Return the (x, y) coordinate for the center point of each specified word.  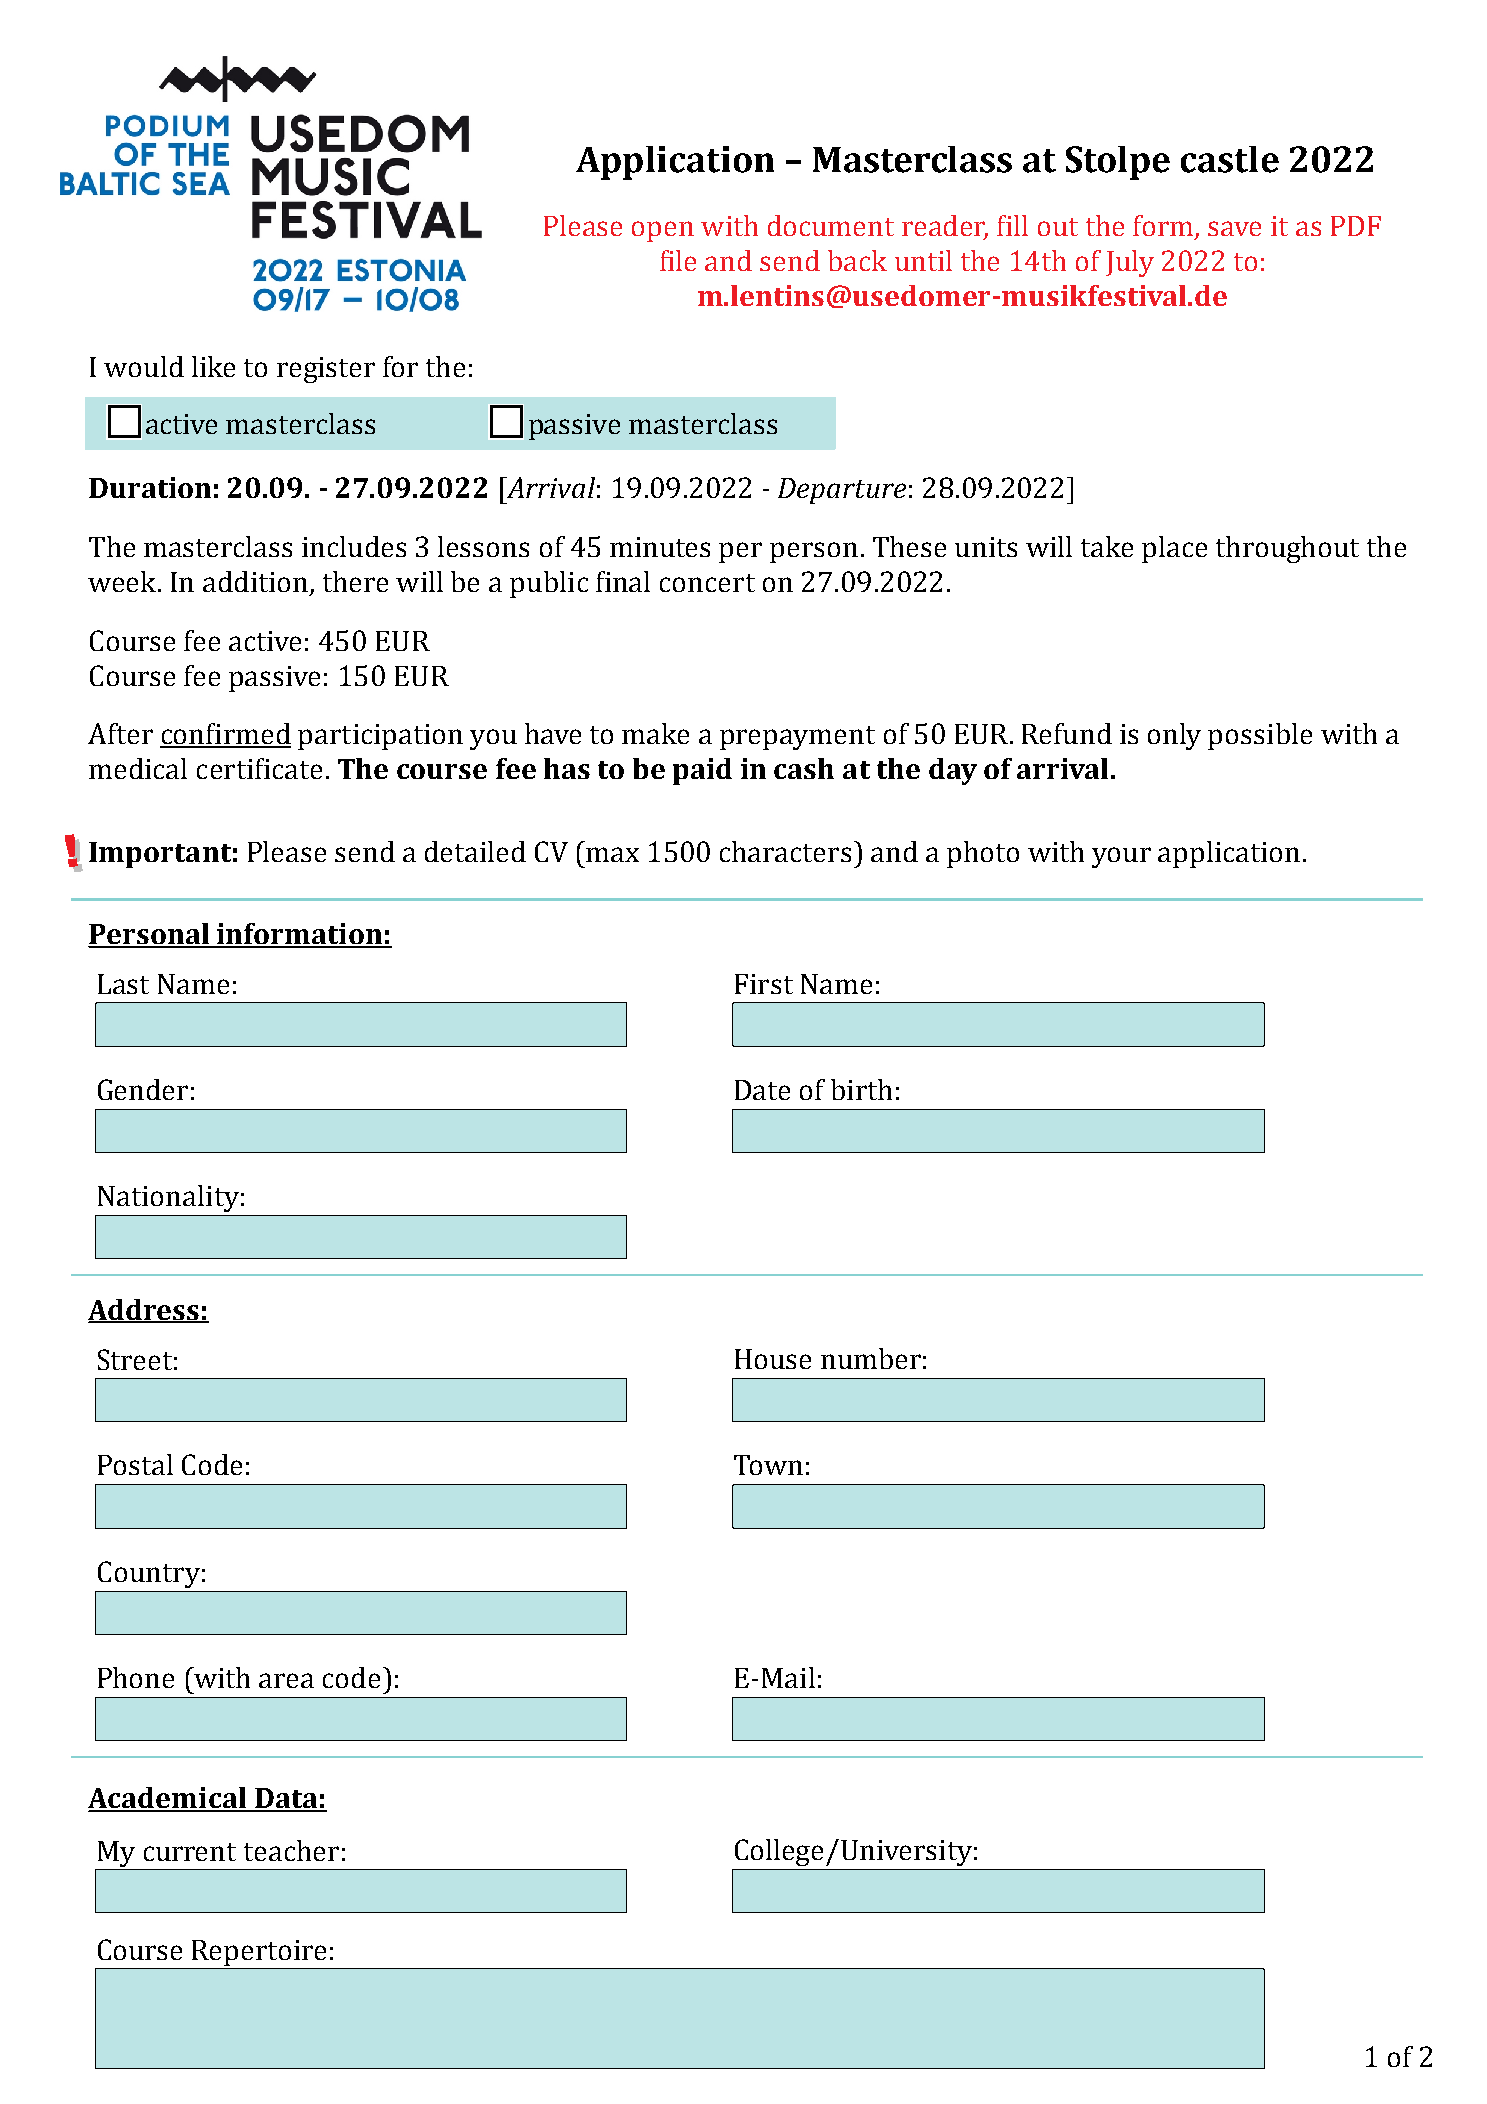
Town (768, 1465)
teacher (291, 1850)
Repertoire (259, 1954)
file (678, 260)
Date (762, 1090)
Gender (143, 1089)
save (1234, 228)
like (213, 366)
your (1121, 857)
